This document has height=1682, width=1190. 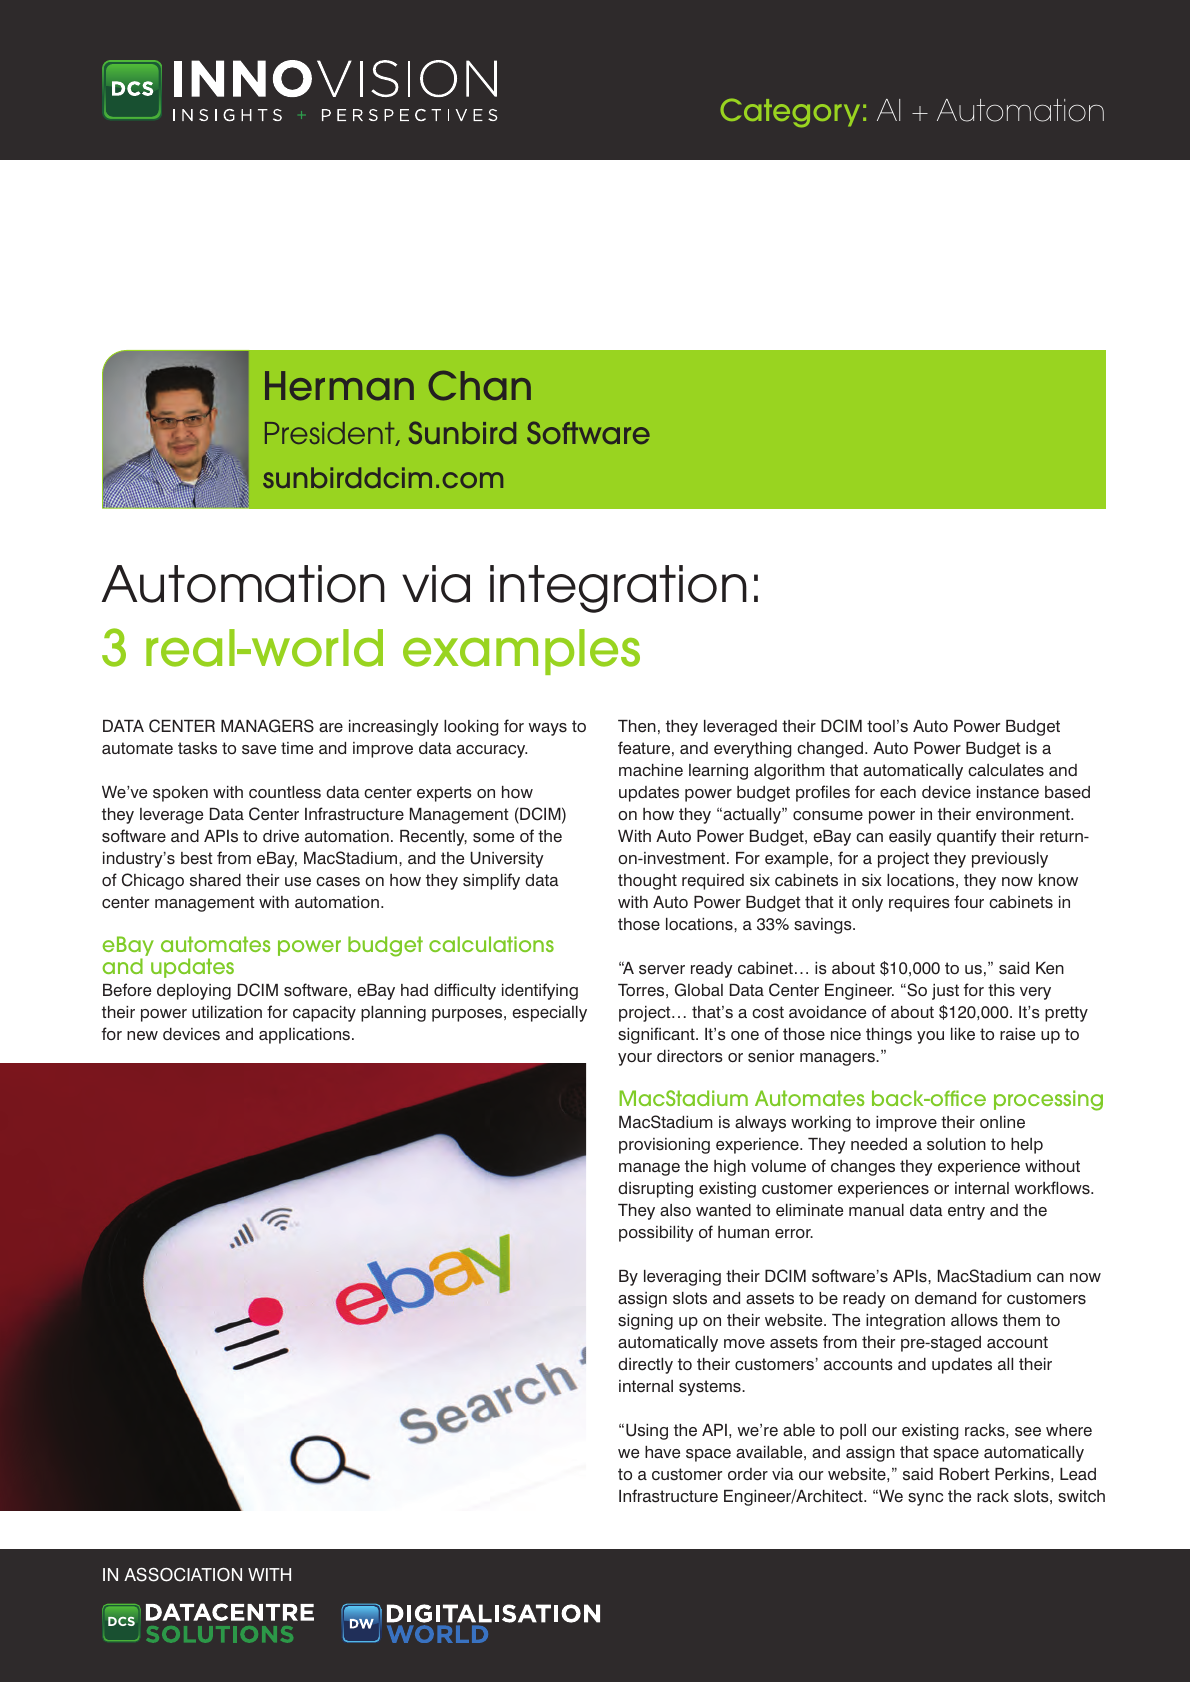 What do you see at coordinates (197, 748) in the document?
I see `tasks` at bounding box center [197, 748].
